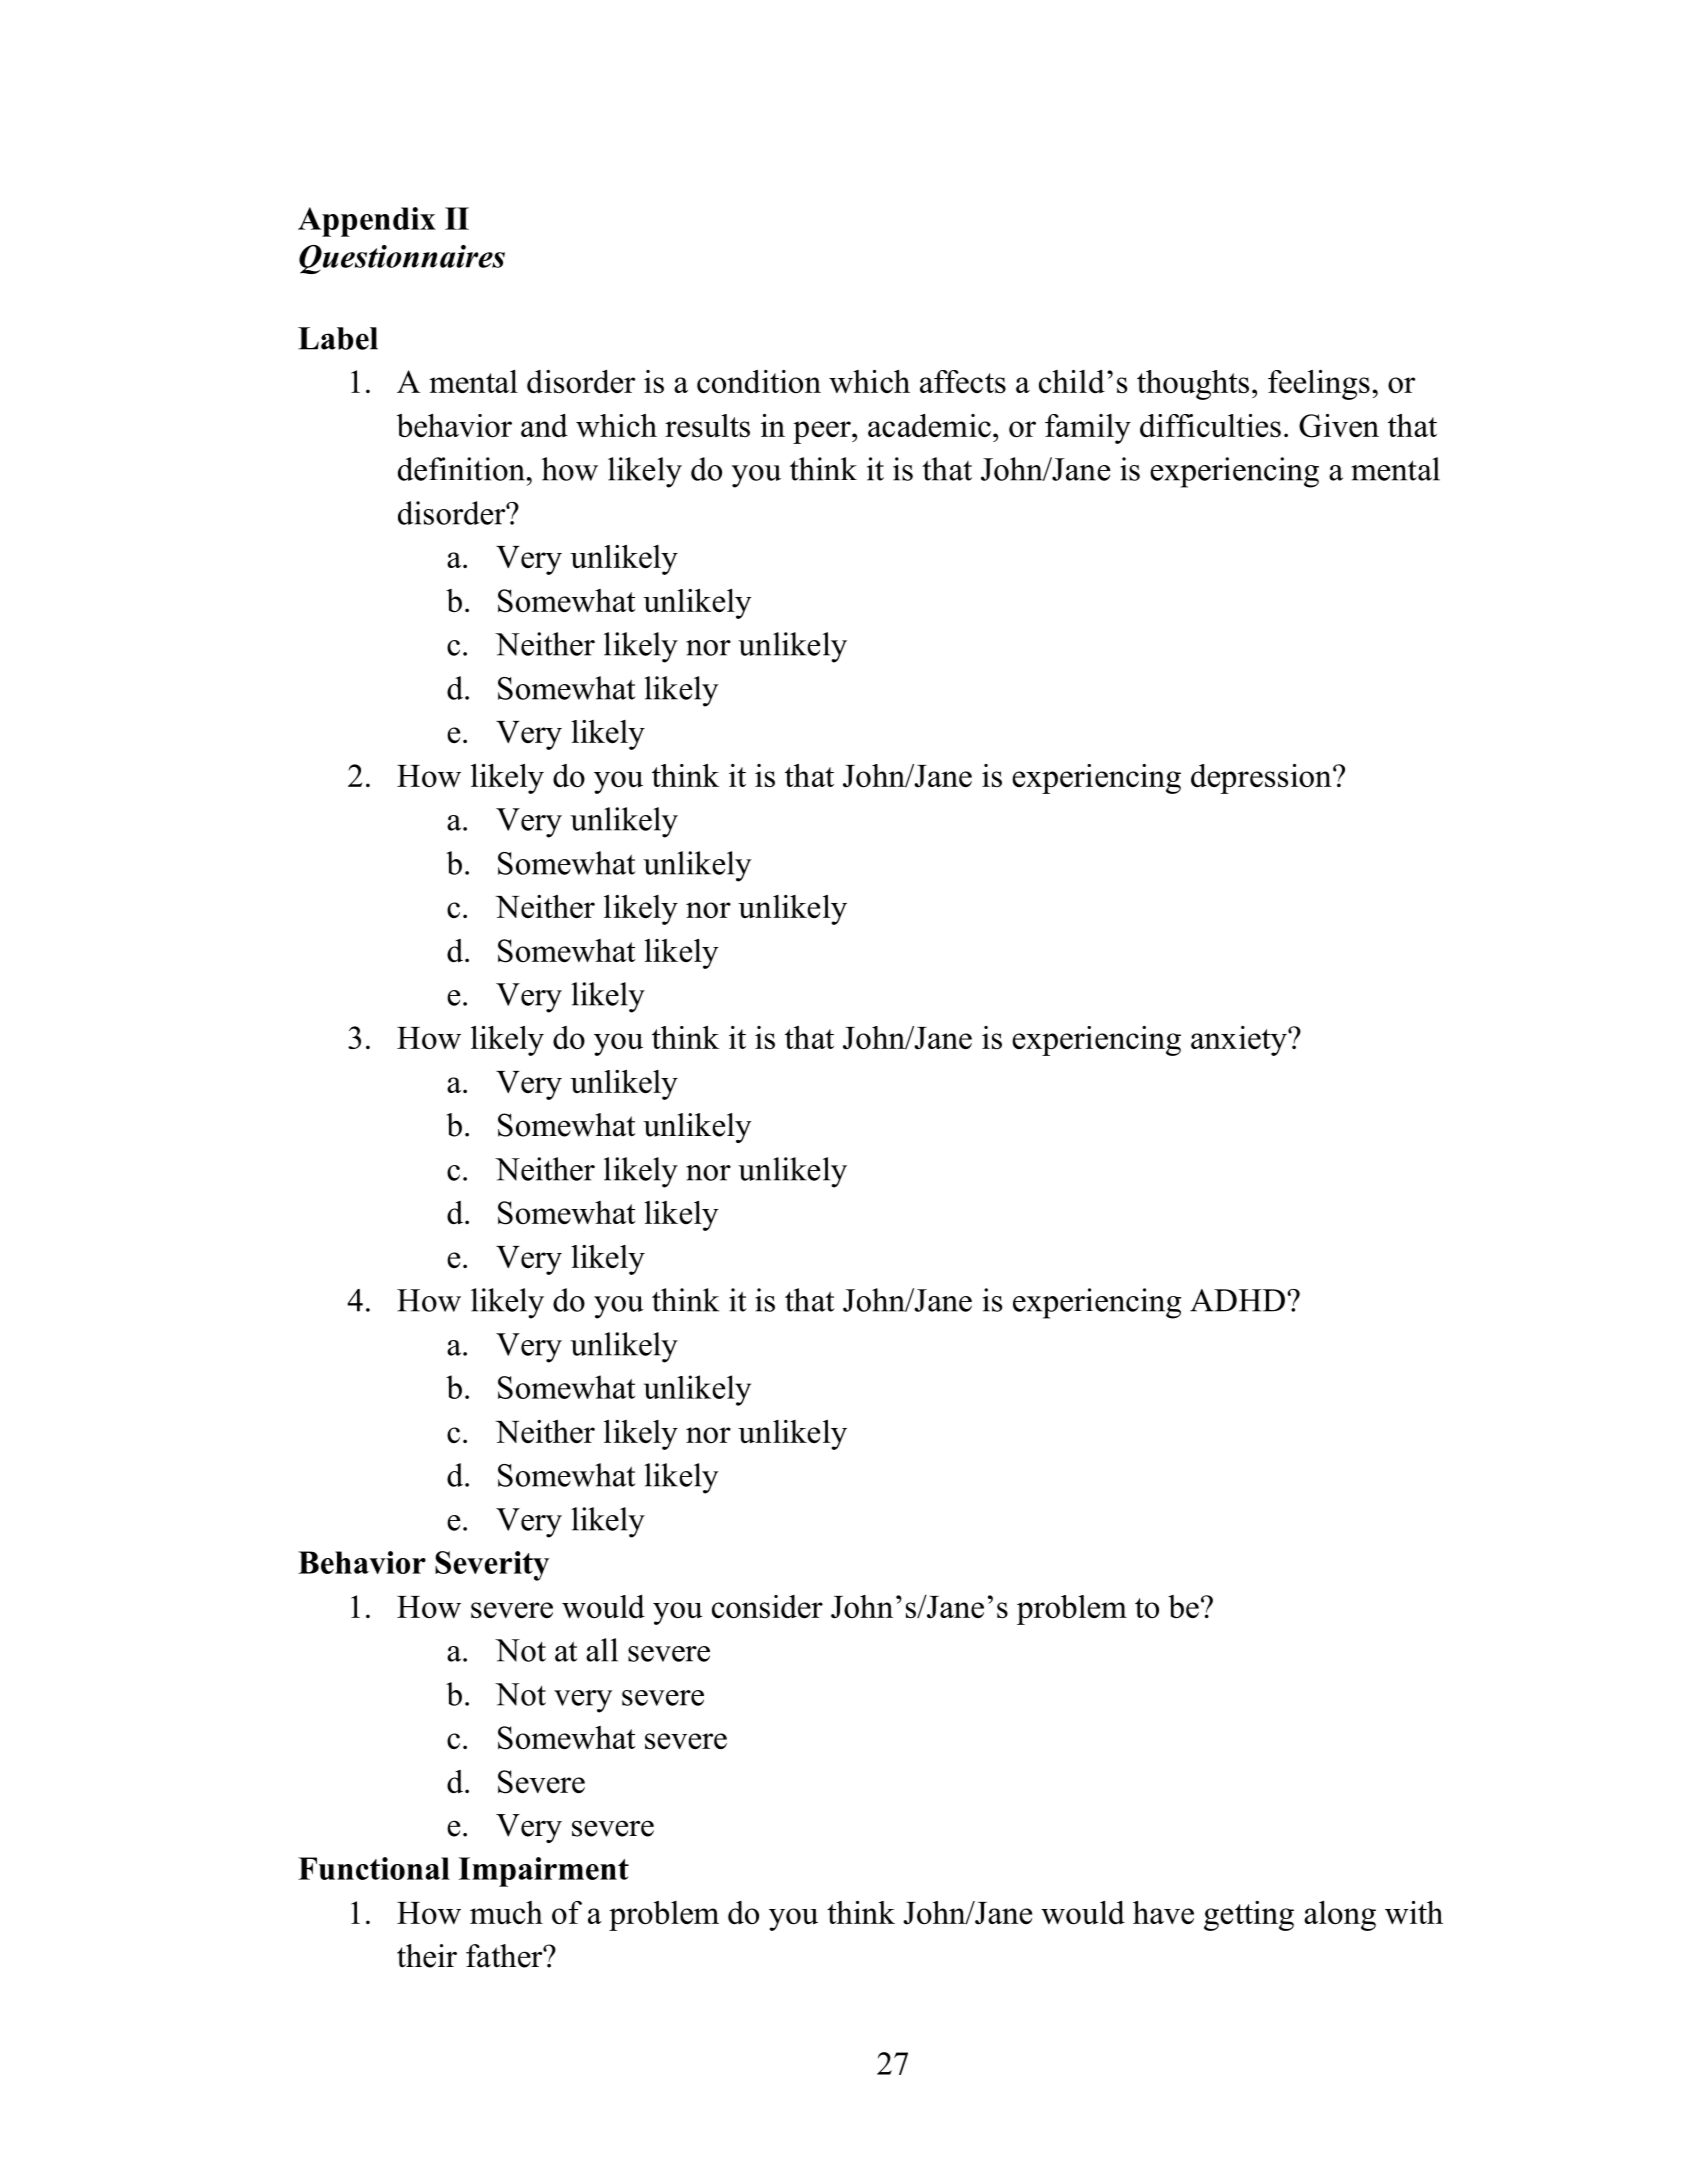 The image size is (1686, 2182). I want to click on depression, so click(1262, 779).
